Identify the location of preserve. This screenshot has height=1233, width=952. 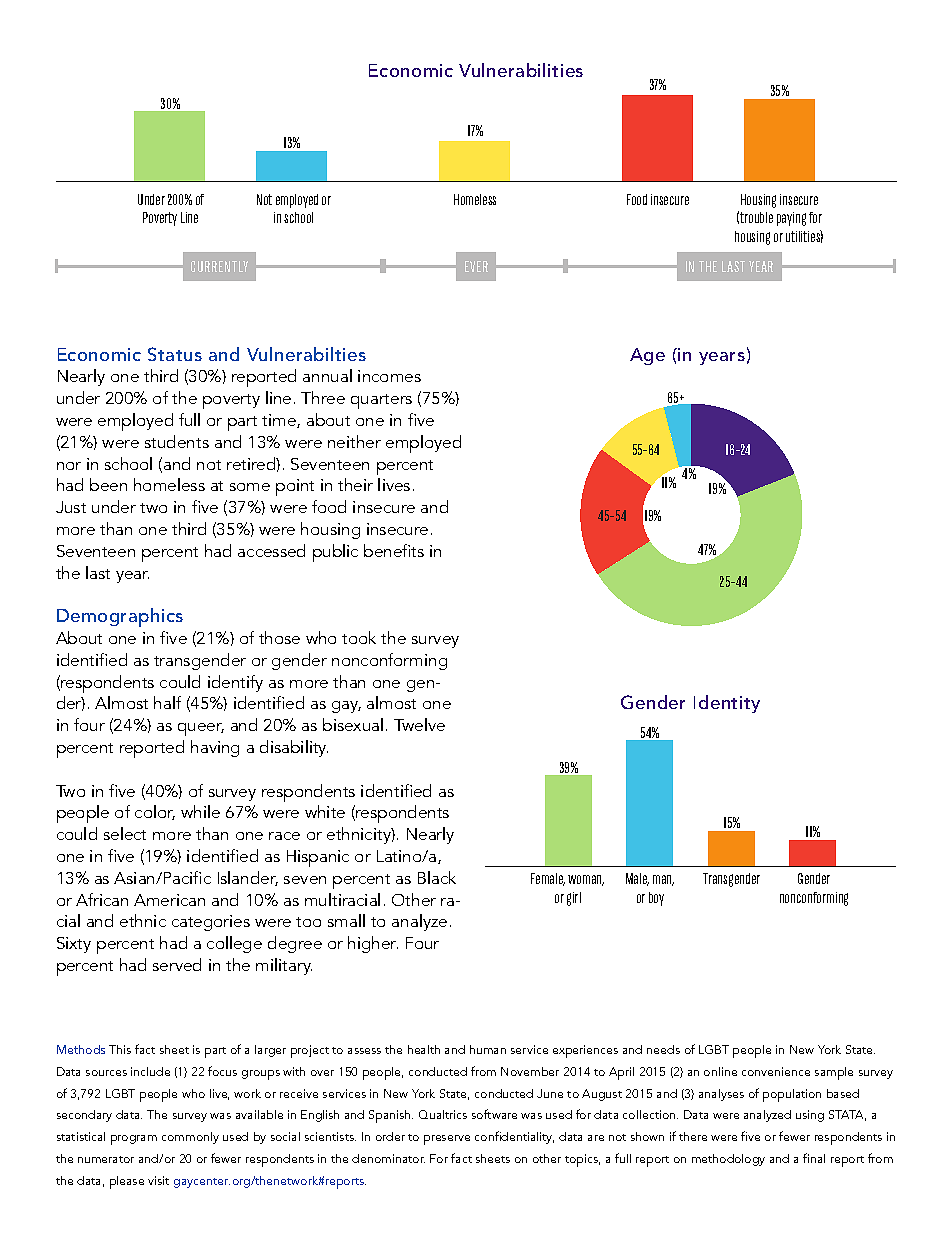
(447, 1140).
